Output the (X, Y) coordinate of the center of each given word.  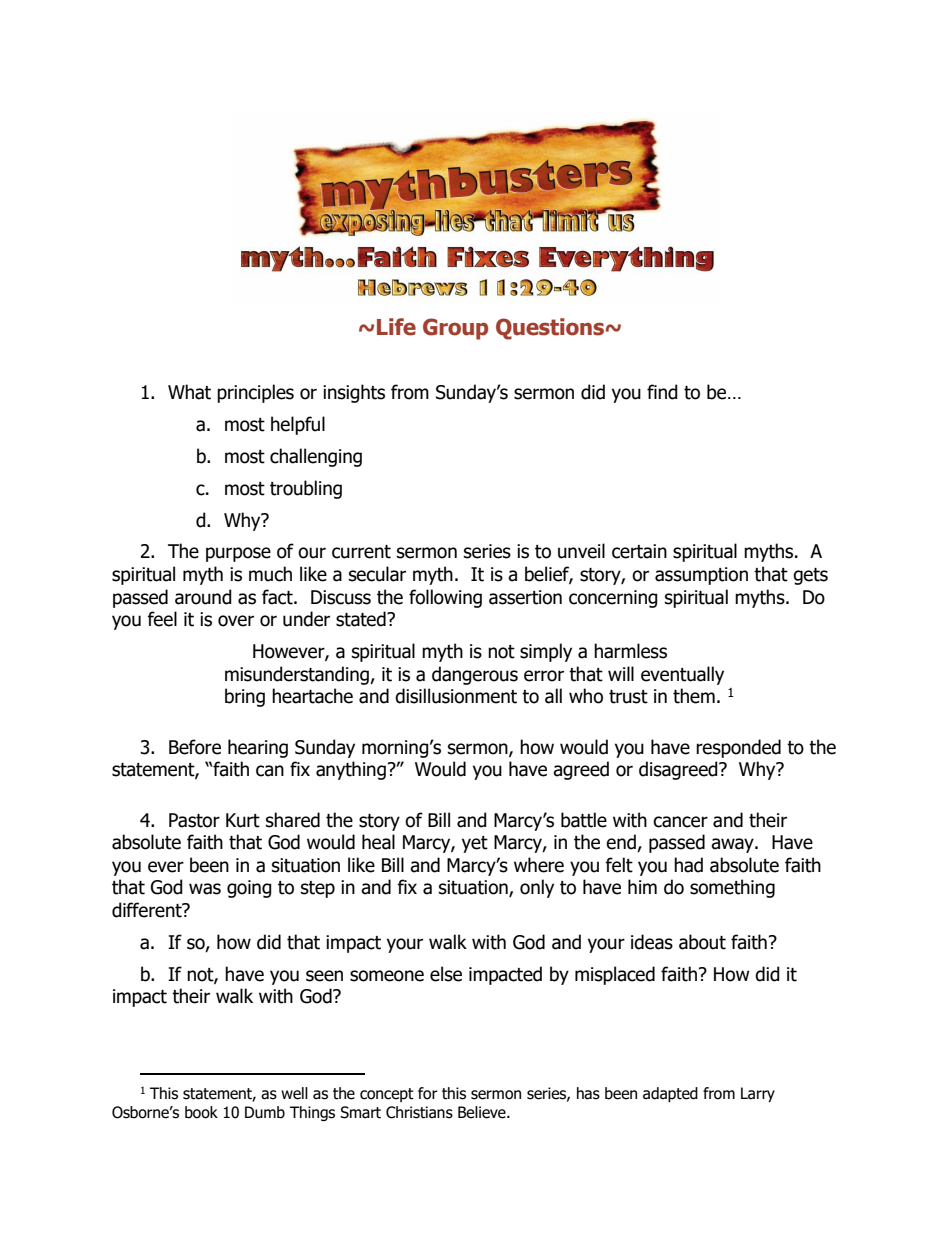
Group (455, 329)
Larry (758, 1094)
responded (738, 748)
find (662, 392)
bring (245, 697)
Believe (483, 1112)
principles (255, 393)
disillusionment (456, 696)
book (201, 1112)
